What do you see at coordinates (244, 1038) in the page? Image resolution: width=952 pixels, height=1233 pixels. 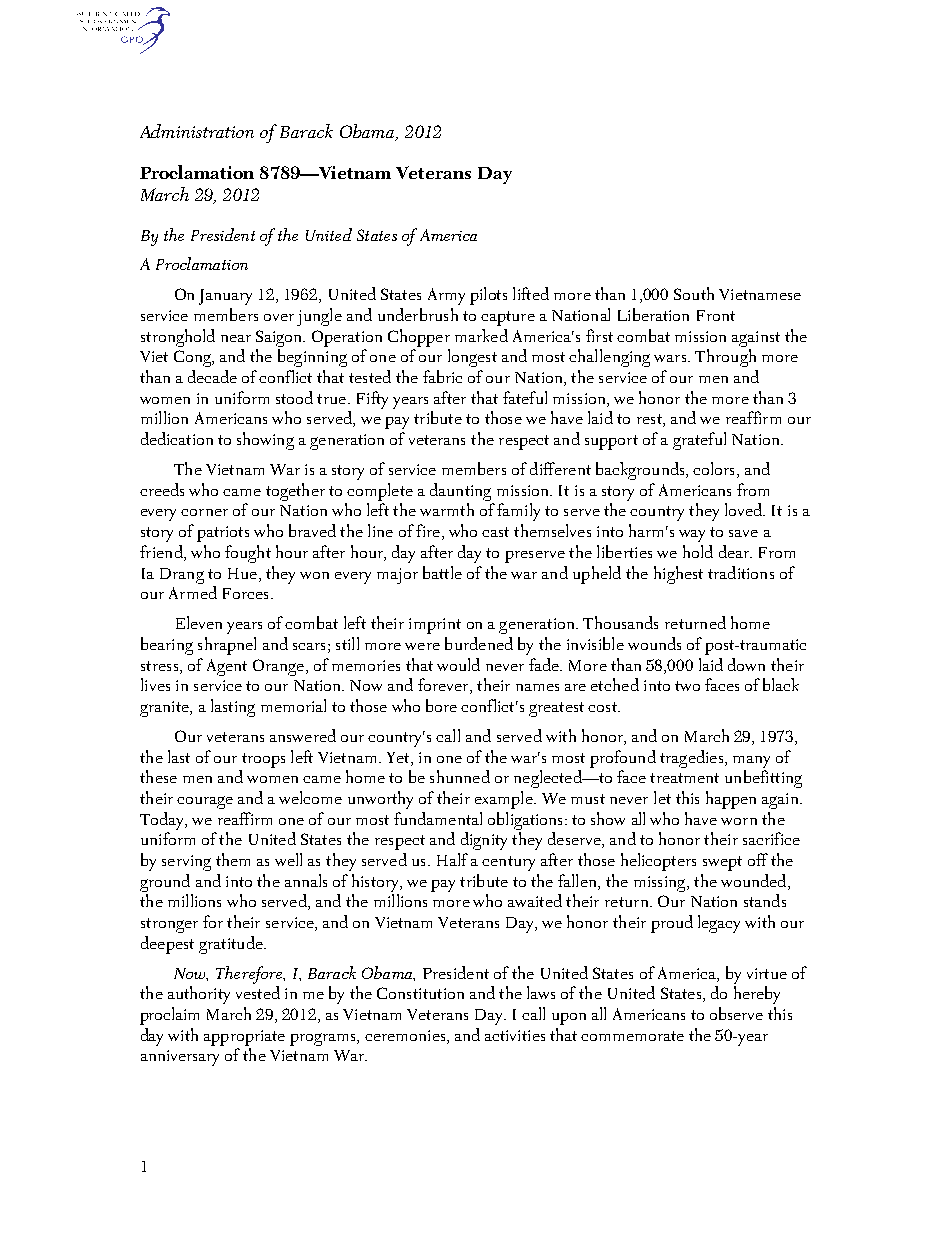 I see `appropriate` at bounding box center [244, 1038].
